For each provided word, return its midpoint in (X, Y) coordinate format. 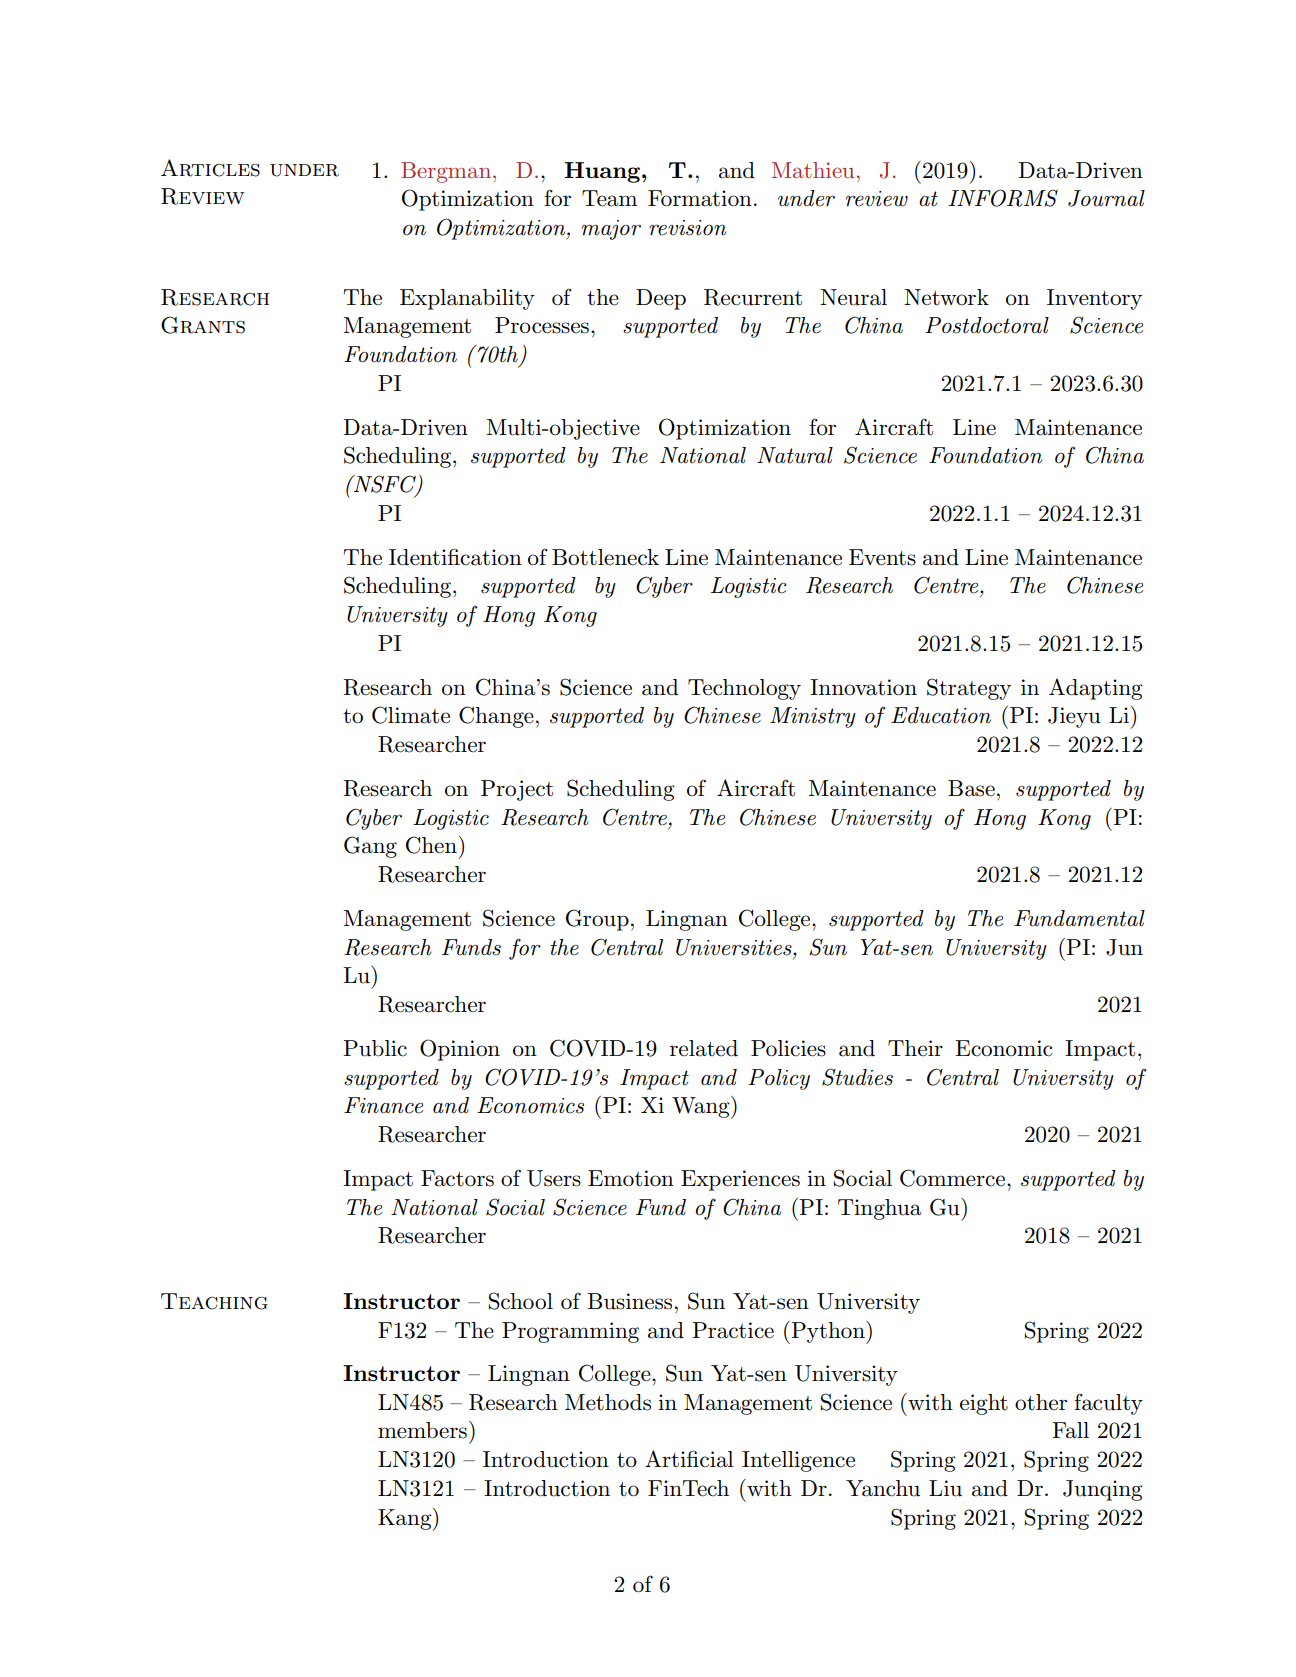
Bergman (447, 172)
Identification (455, 557)
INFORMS (1003, 198)
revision (687, 228)
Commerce (954, 1178)
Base (971, 788)
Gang (370, 847)
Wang (702, 1107)
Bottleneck (605, 557)
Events (882, 557)
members (422, 1430)
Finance (383, 1105)
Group (597, 920)
